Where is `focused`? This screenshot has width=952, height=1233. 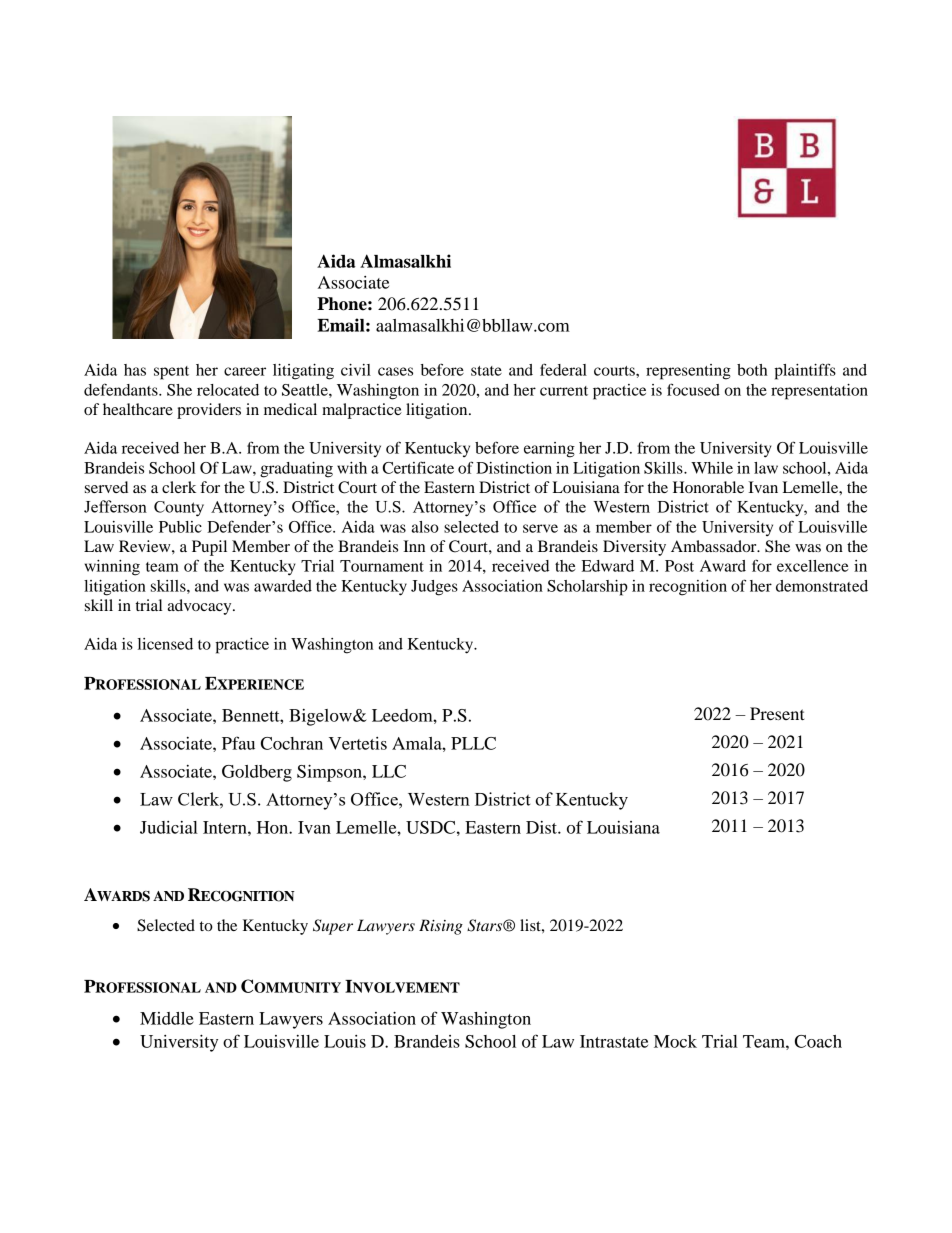 focused is located at coordinates (693, 389).
